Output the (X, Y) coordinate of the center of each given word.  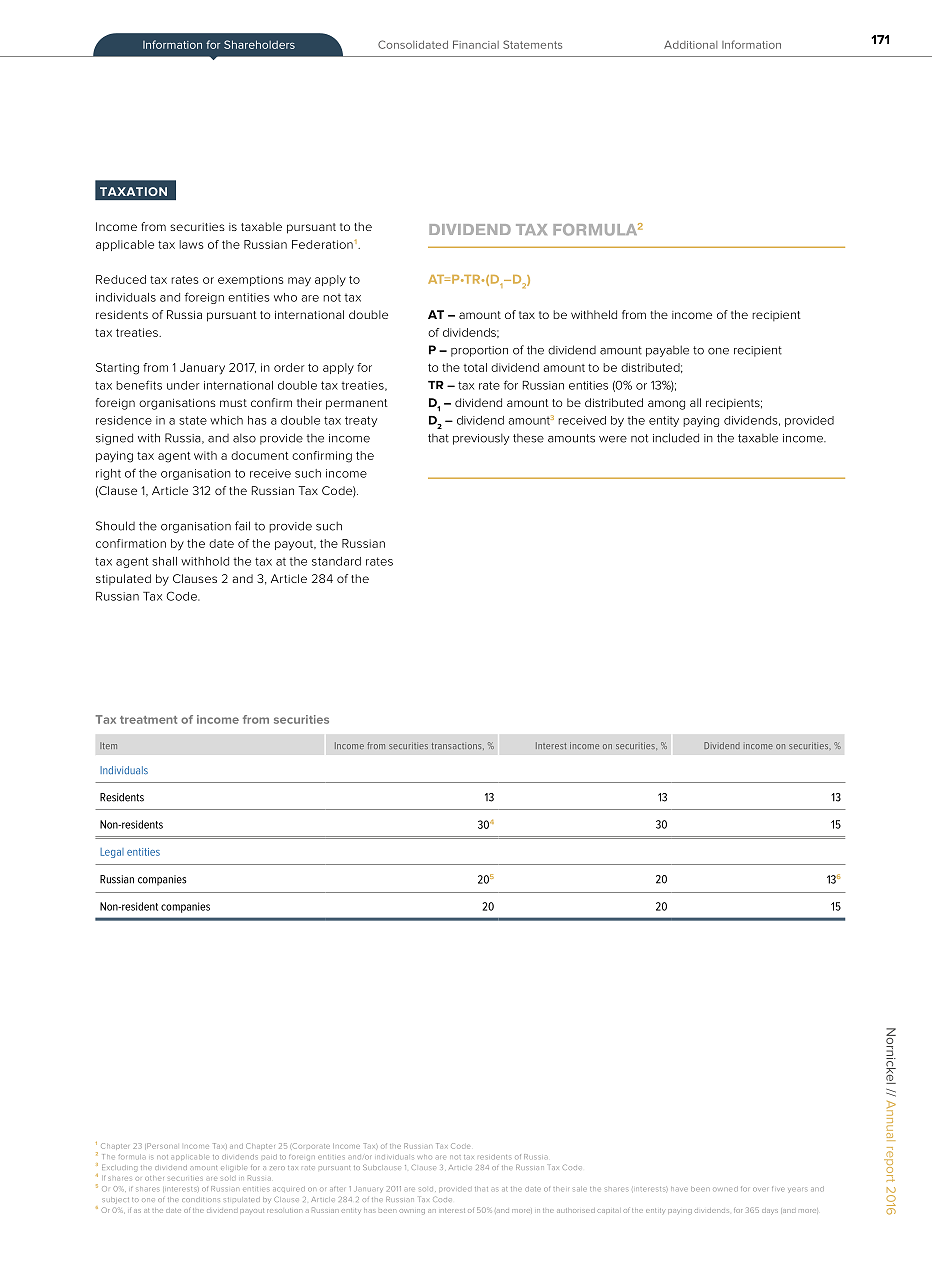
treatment (148, 720)
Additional (690, 45)
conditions (201, 1199)
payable (667, 351)
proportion (479, 351)
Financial (476, 44)
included (676, 438)
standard (336, 561)
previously (481, 439)
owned (725, 1189)
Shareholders (259, 44)
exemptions (250, 280)
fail (242, 526)
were (613, 439)
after (337, 1189)
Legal (112, 853)
